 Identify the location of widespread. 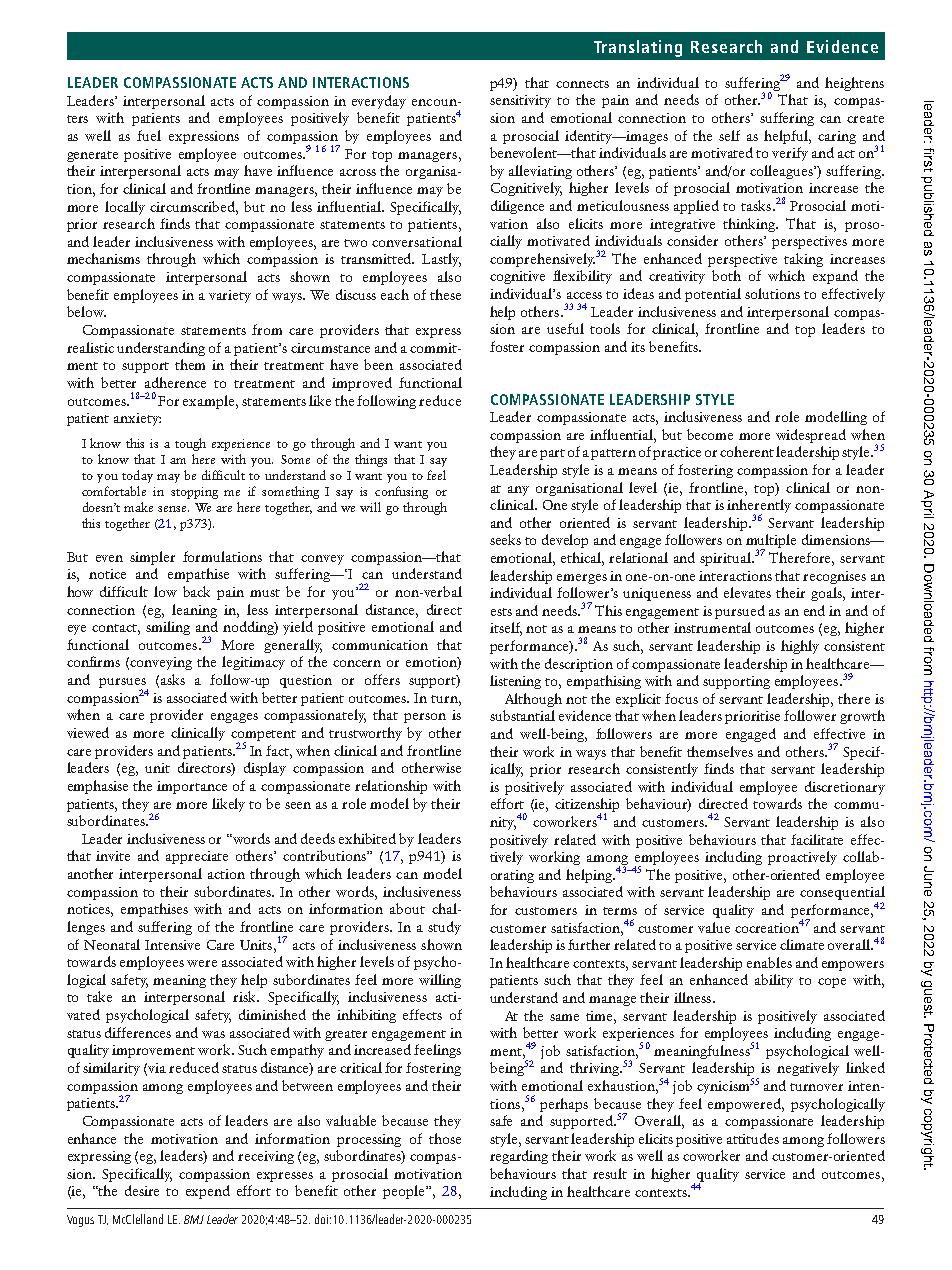
(811, 436).
